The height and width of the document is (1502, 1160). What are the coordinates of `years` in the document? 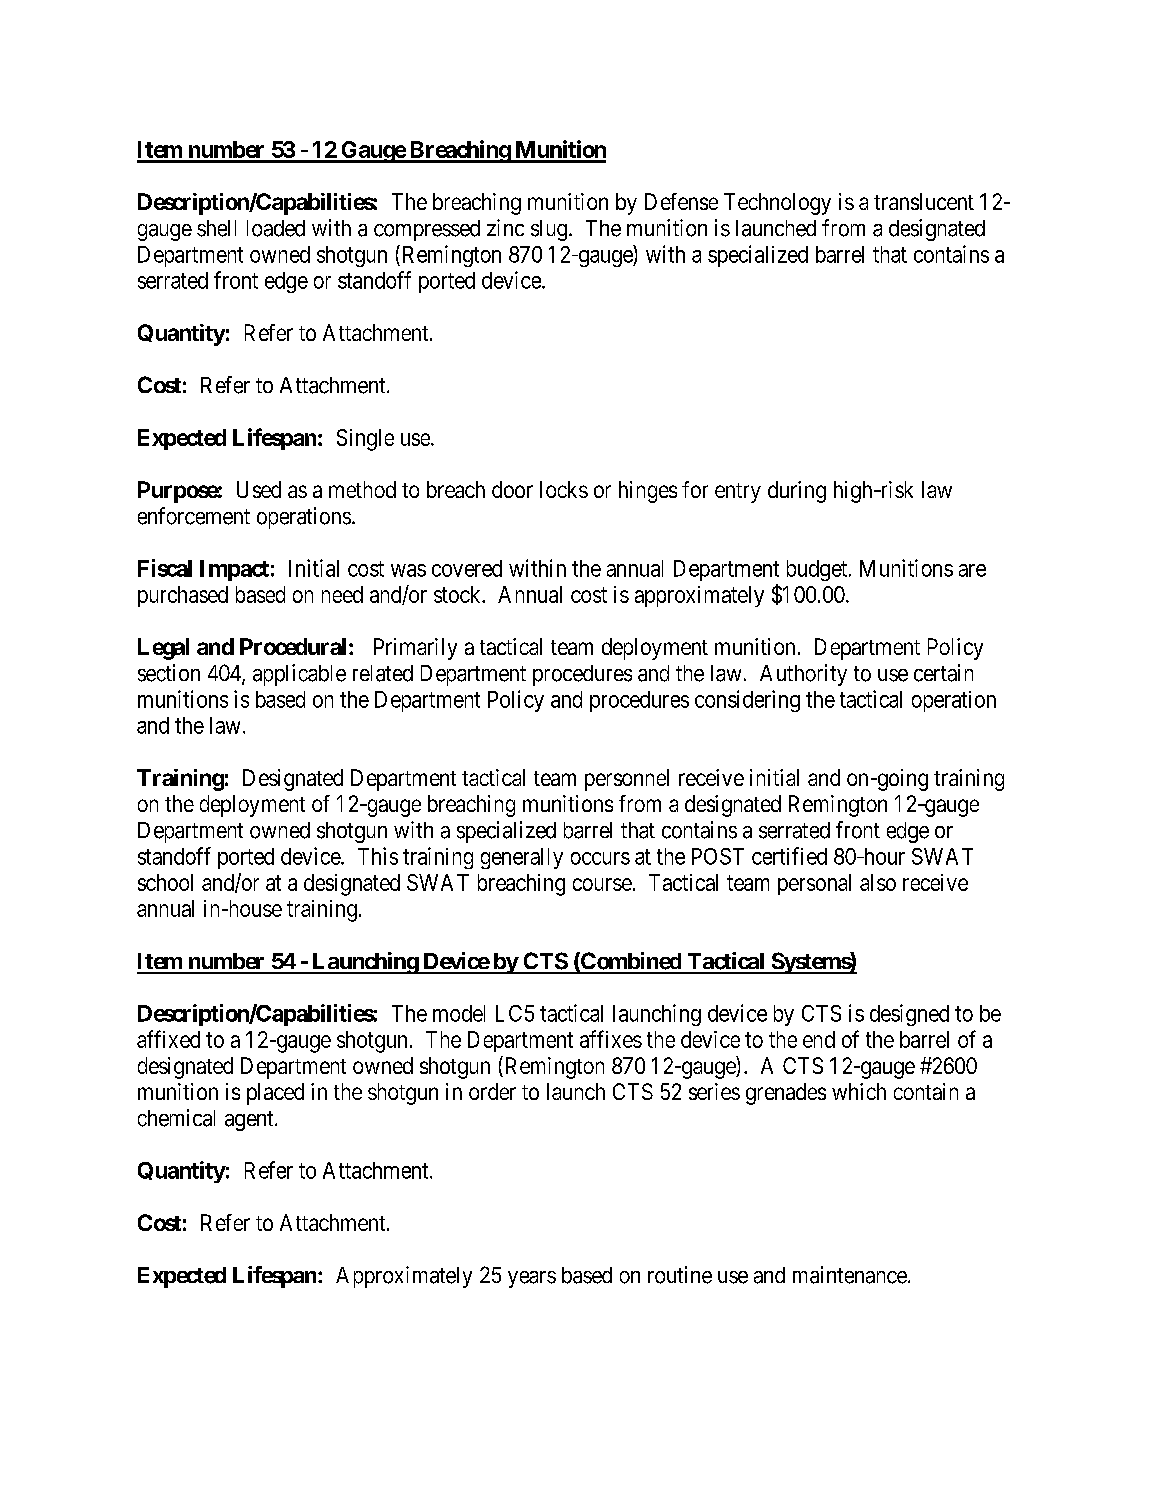 It's located at (532, 1279).
